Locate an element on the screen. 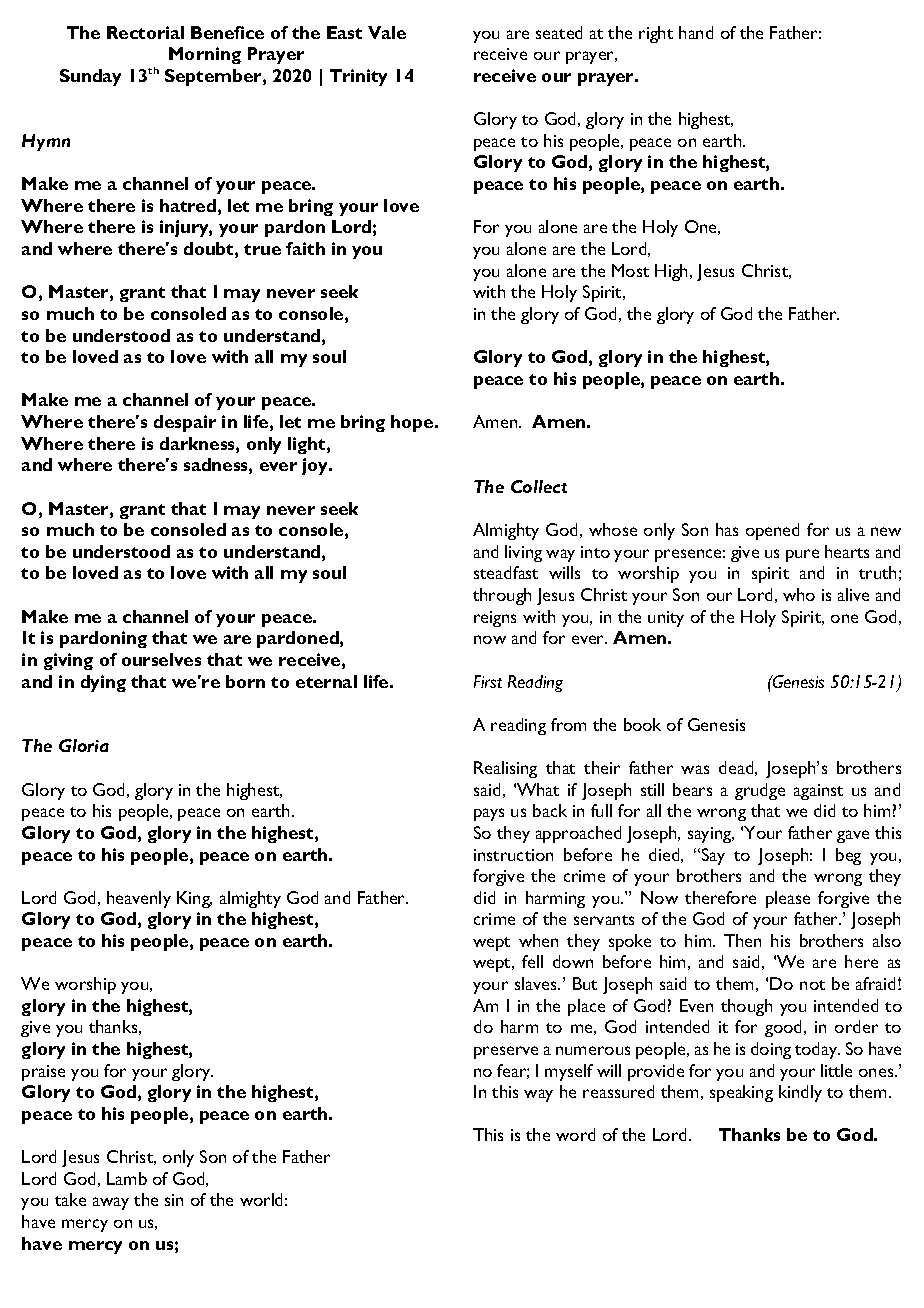  opened is located at coordinates (772, 531).
